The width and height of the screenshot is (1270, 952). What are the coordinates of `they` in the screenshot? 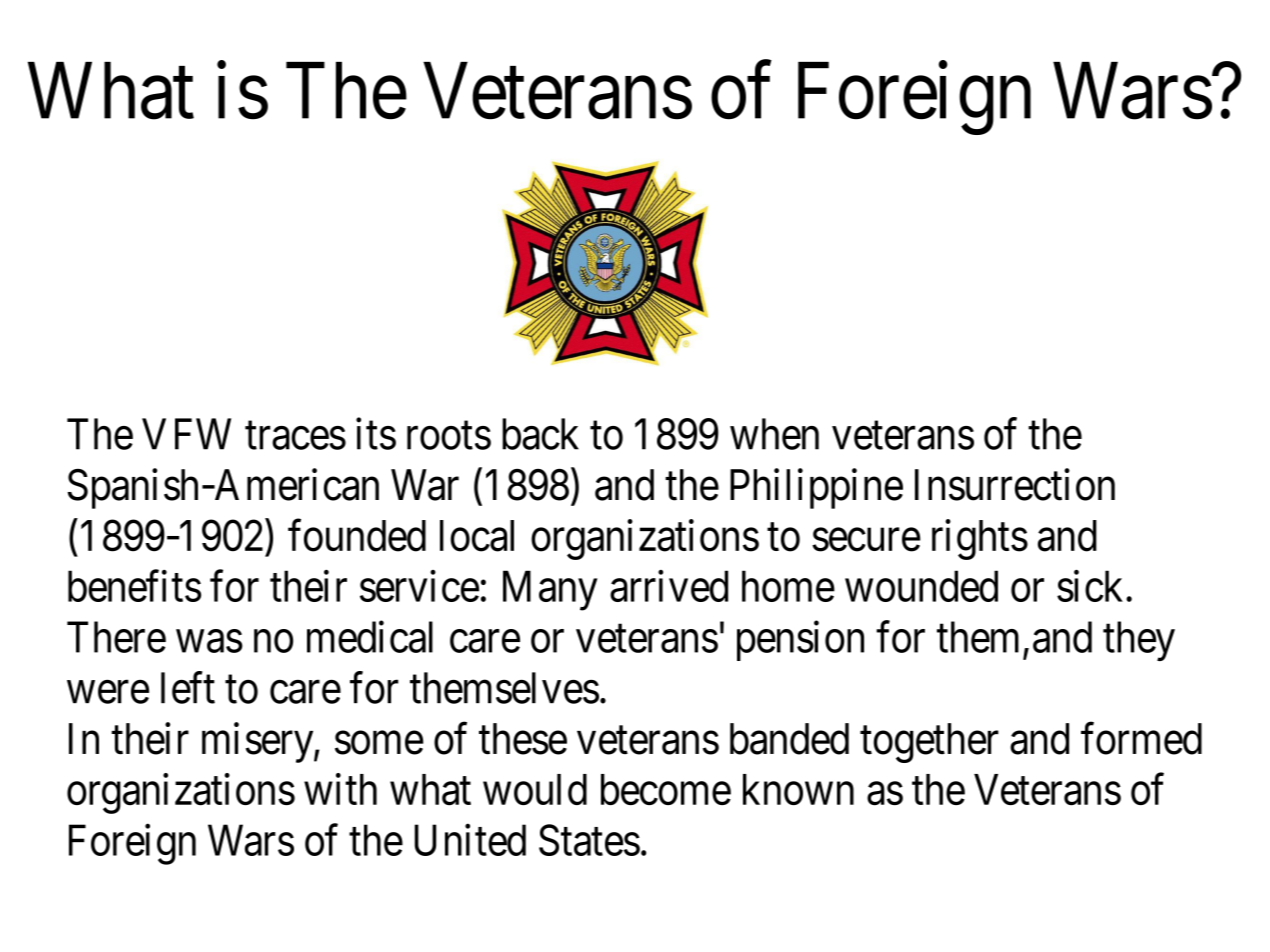 It's located at (1139, 641).
